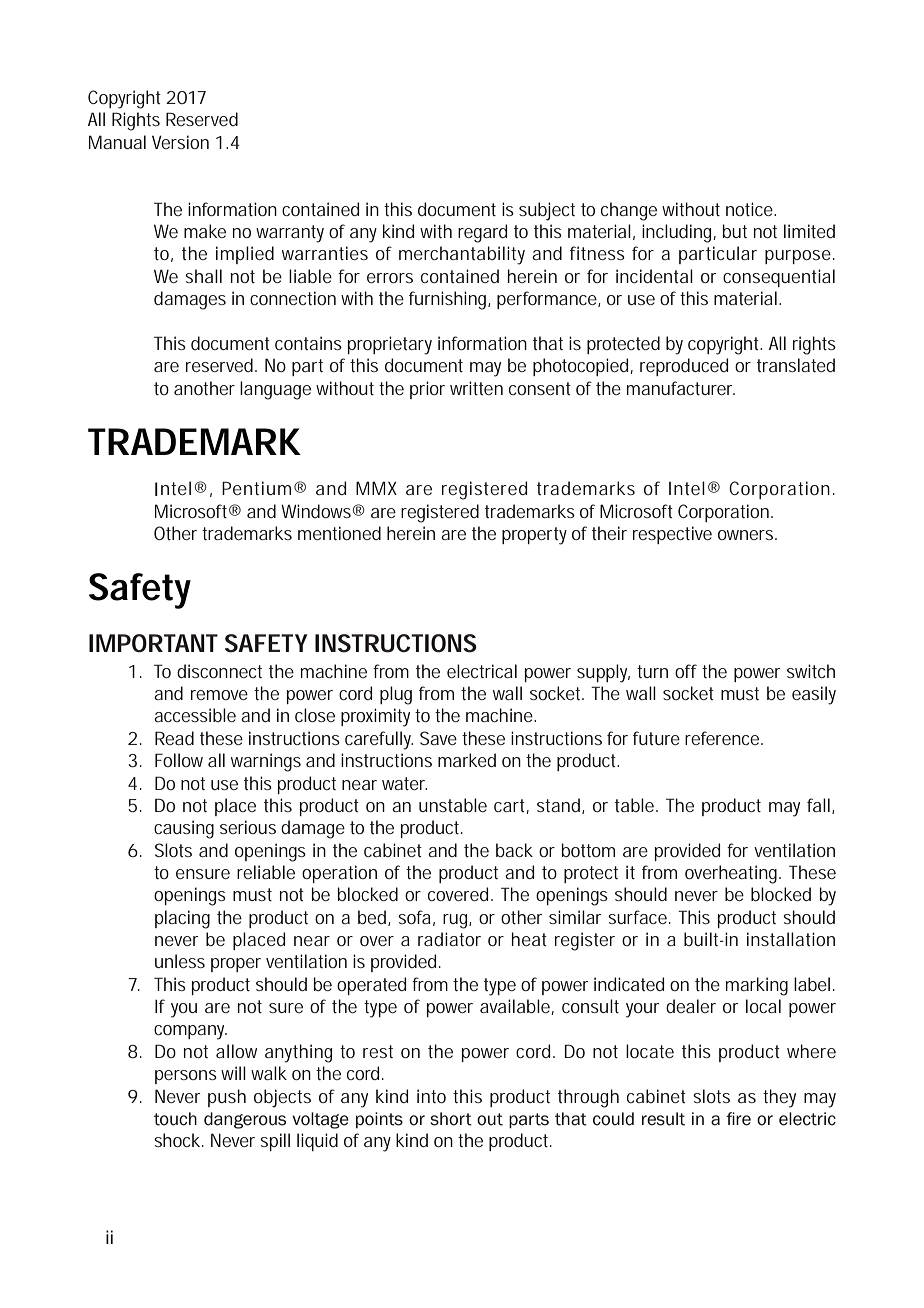 The height and width of the screenshot is (1308, 924). Describe the element at coordinates (256, 488) in the screenshot. I see `Pentium` at that location.
